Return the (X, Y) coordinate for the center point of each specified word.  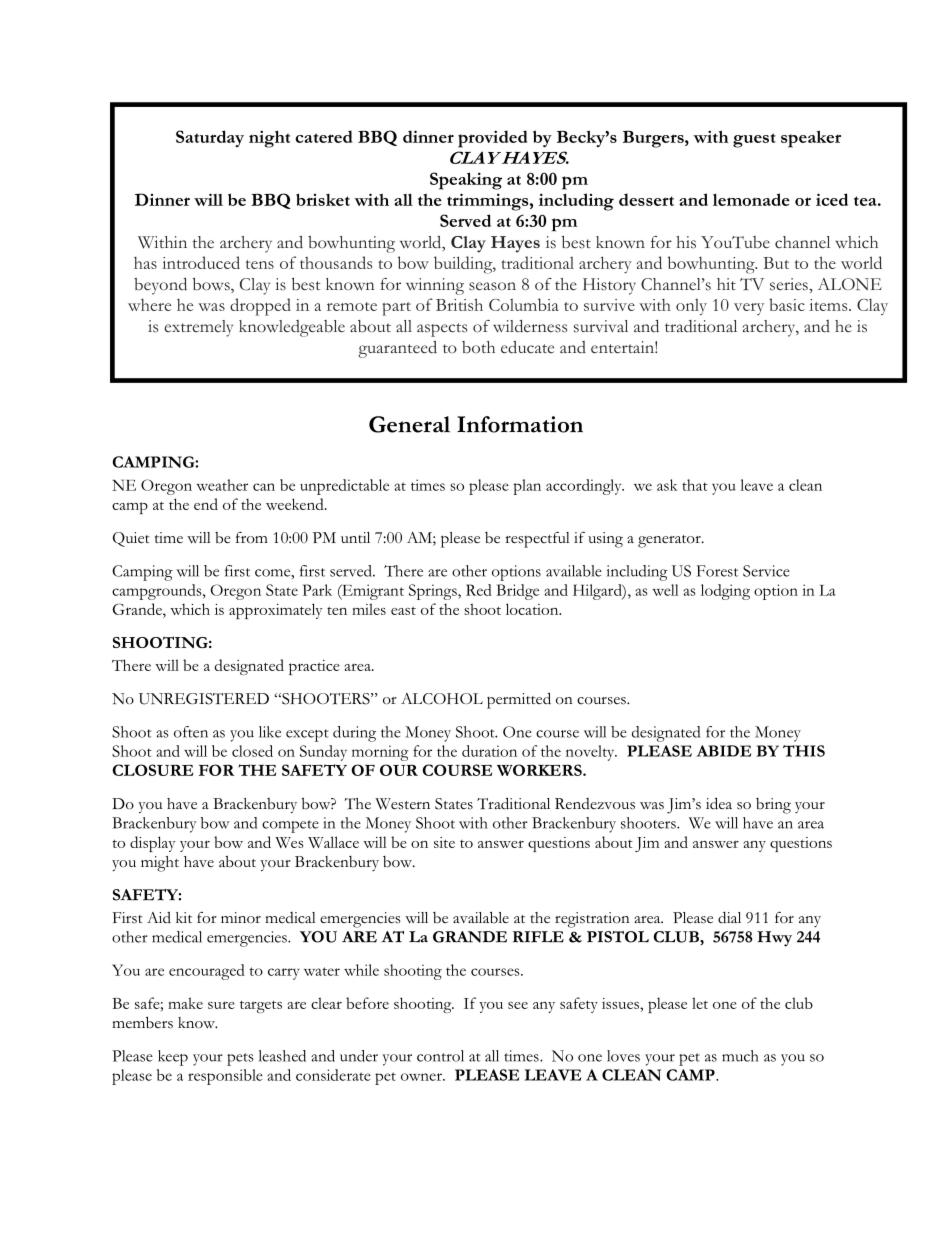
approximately (276, 611)
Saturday (210, 138)
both (478, 347)
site (444, 842)
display (153, 844)
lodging (725, 592)
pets (240, 1059)
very (749, 309)
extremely (198, 328)
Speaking (466, 181)
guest (754, 140)
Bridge (518, 592)
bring (773, 806)
